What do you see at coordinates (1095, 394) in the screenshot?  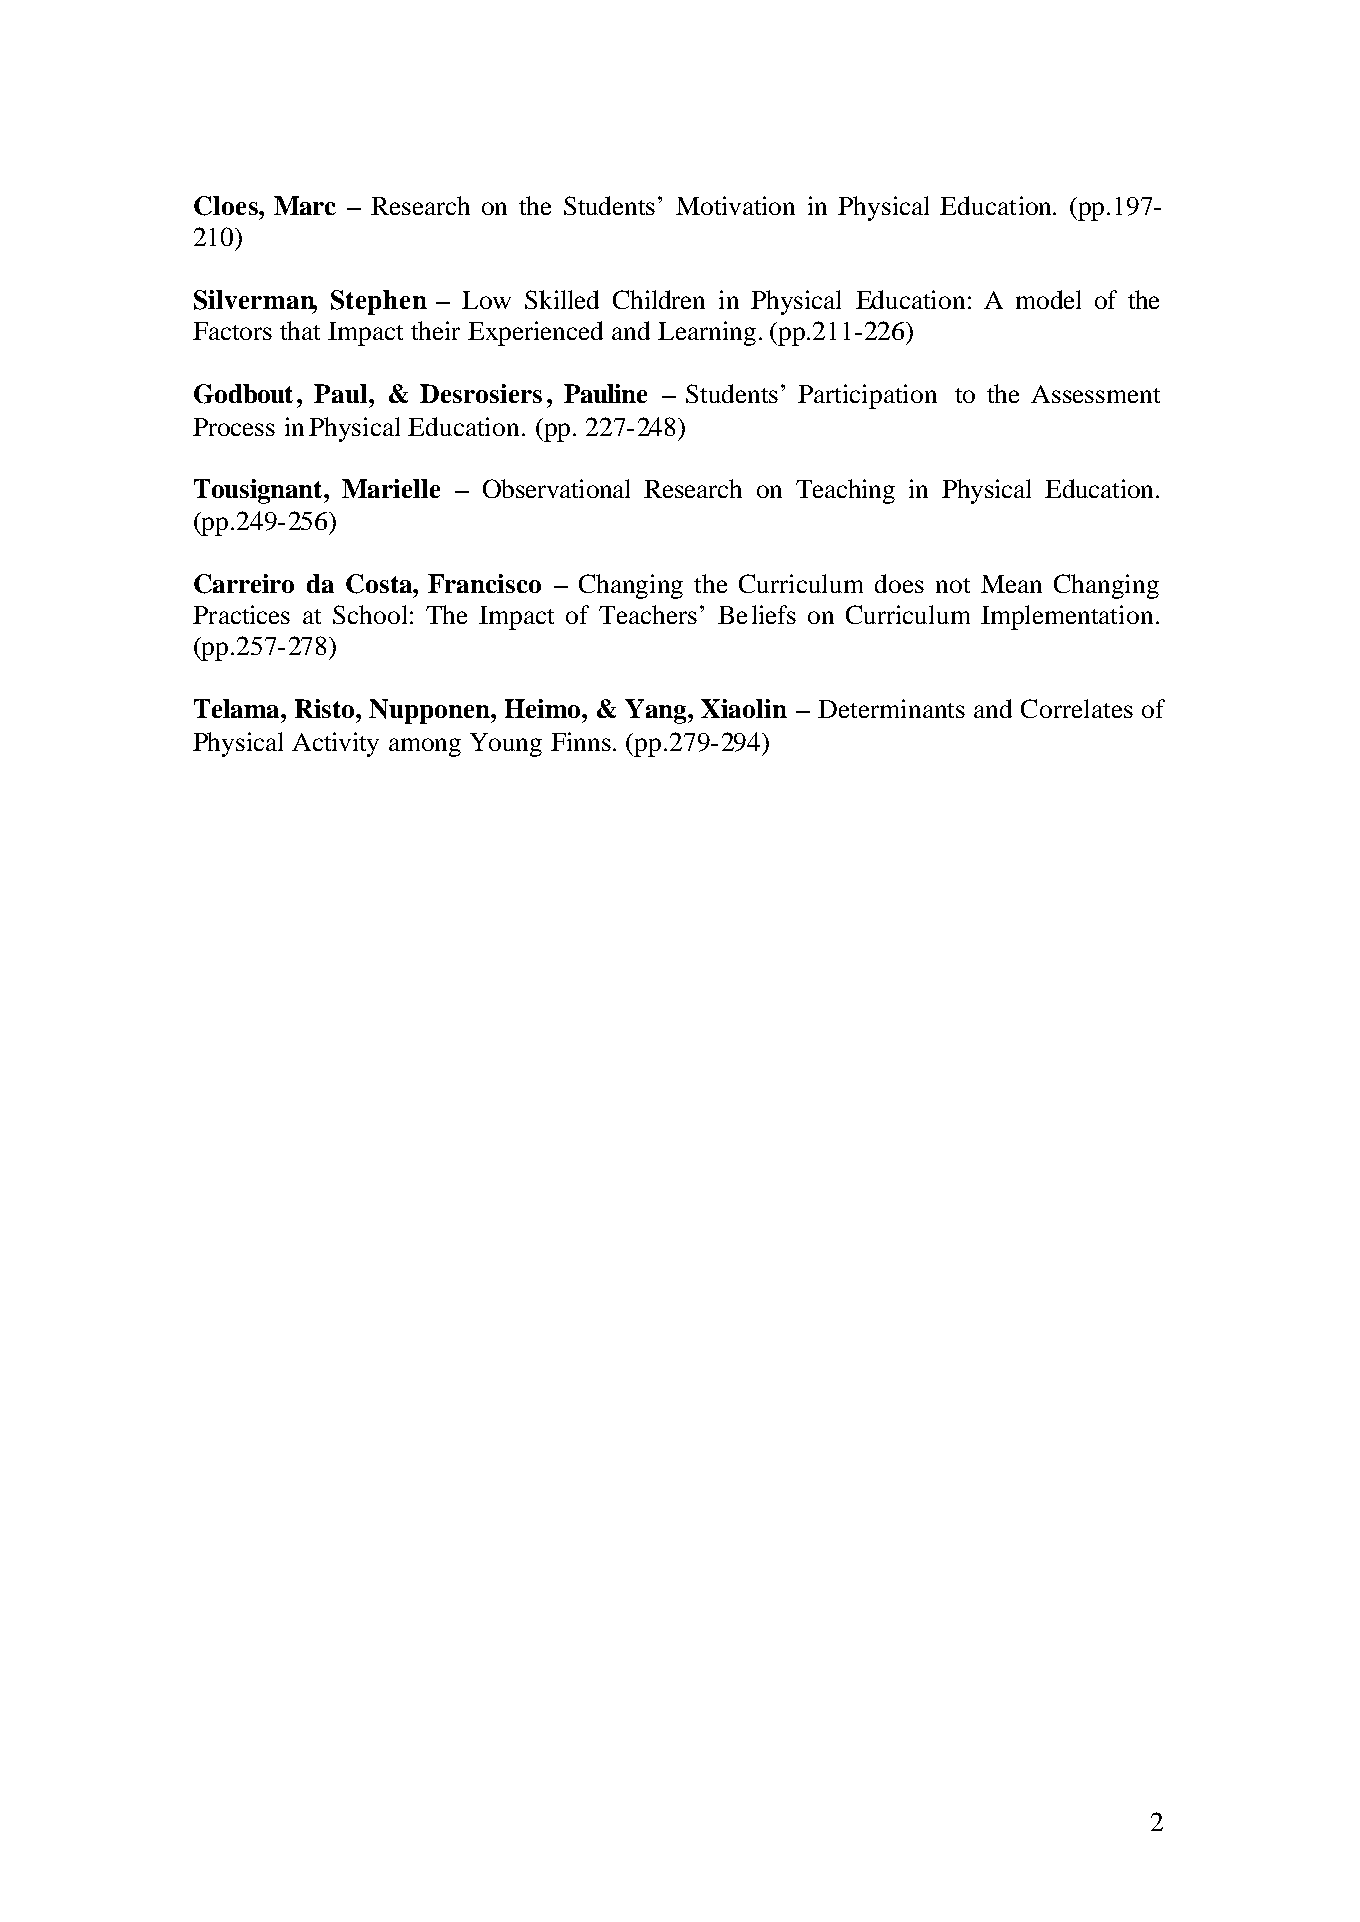 I see `Assessment` at bounding box center [1095, 394].
